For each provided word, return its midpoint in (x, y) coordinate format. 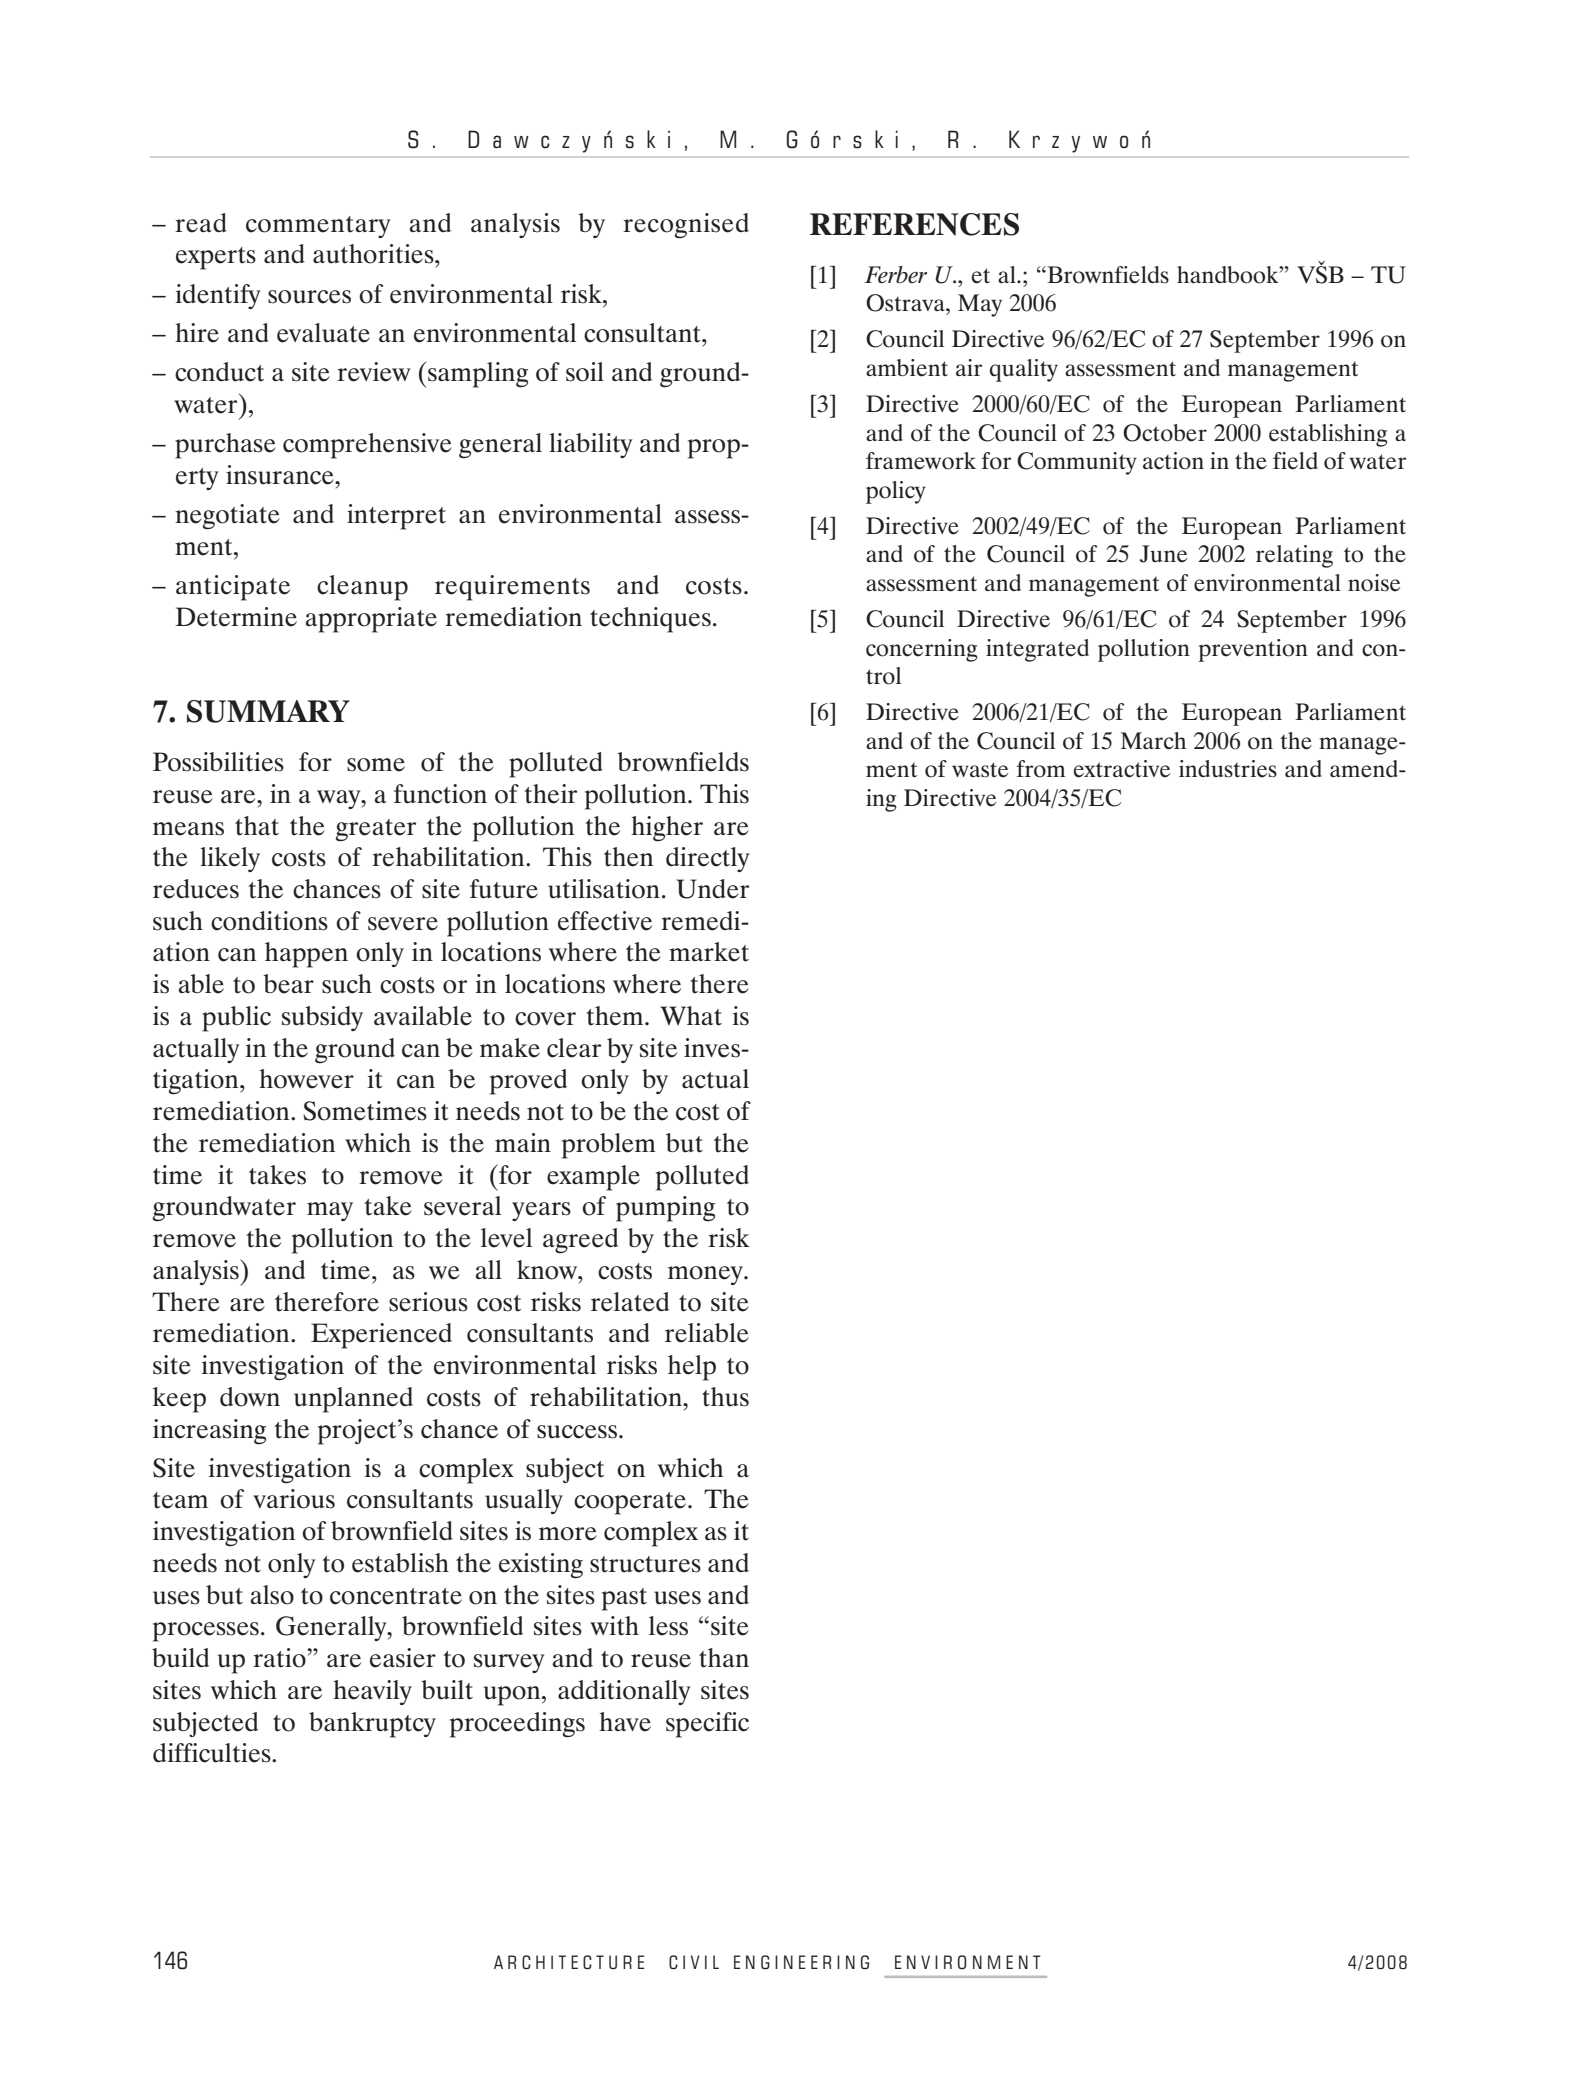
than (724, 1658)
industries (1228, 769)
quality (1024, 370)
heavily (372, 1692)
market (709, 952)
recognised (686, 226)
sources (309, 297)
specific (707, 1725)
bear (288, 984)
